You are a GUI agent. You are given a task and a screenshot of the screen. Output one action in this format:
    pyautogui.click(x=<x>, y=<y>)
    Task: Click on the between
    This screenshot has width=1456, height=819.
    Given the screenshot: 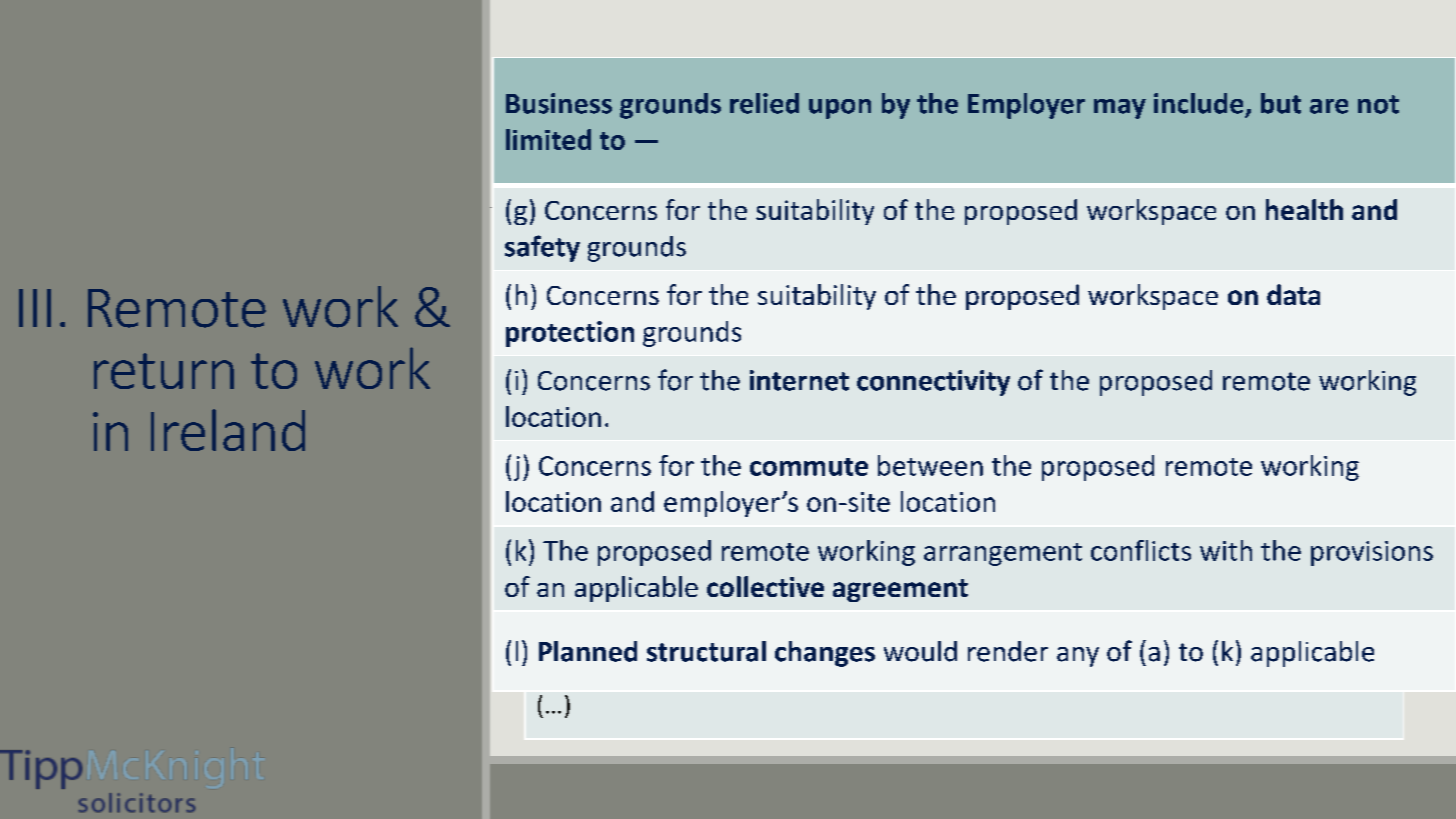 What is the action you would take?
    pyautogui.click(x=930, y=465)
